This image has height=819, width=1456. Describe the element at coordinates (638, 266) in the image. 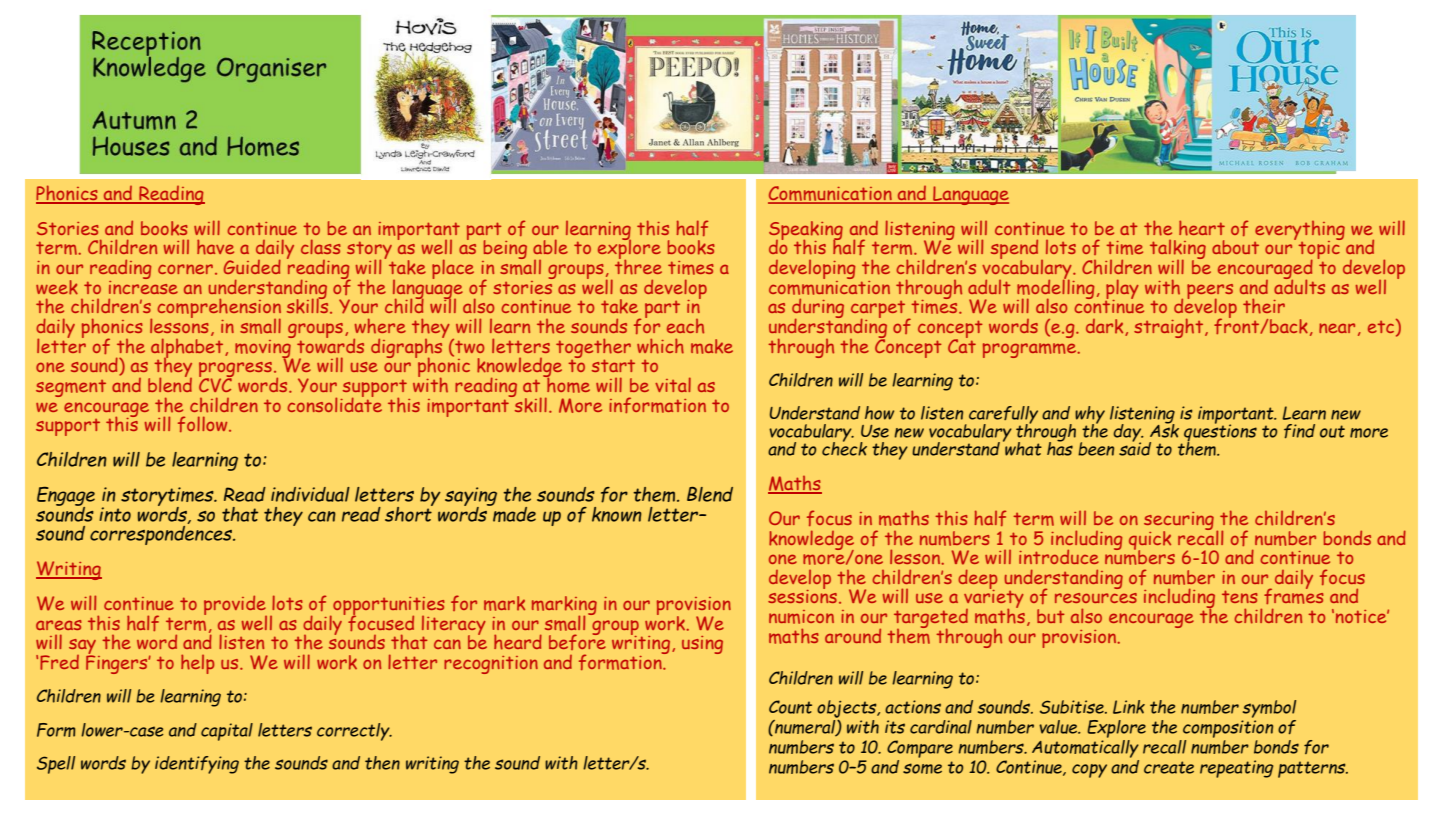

I see `three` at that location.
